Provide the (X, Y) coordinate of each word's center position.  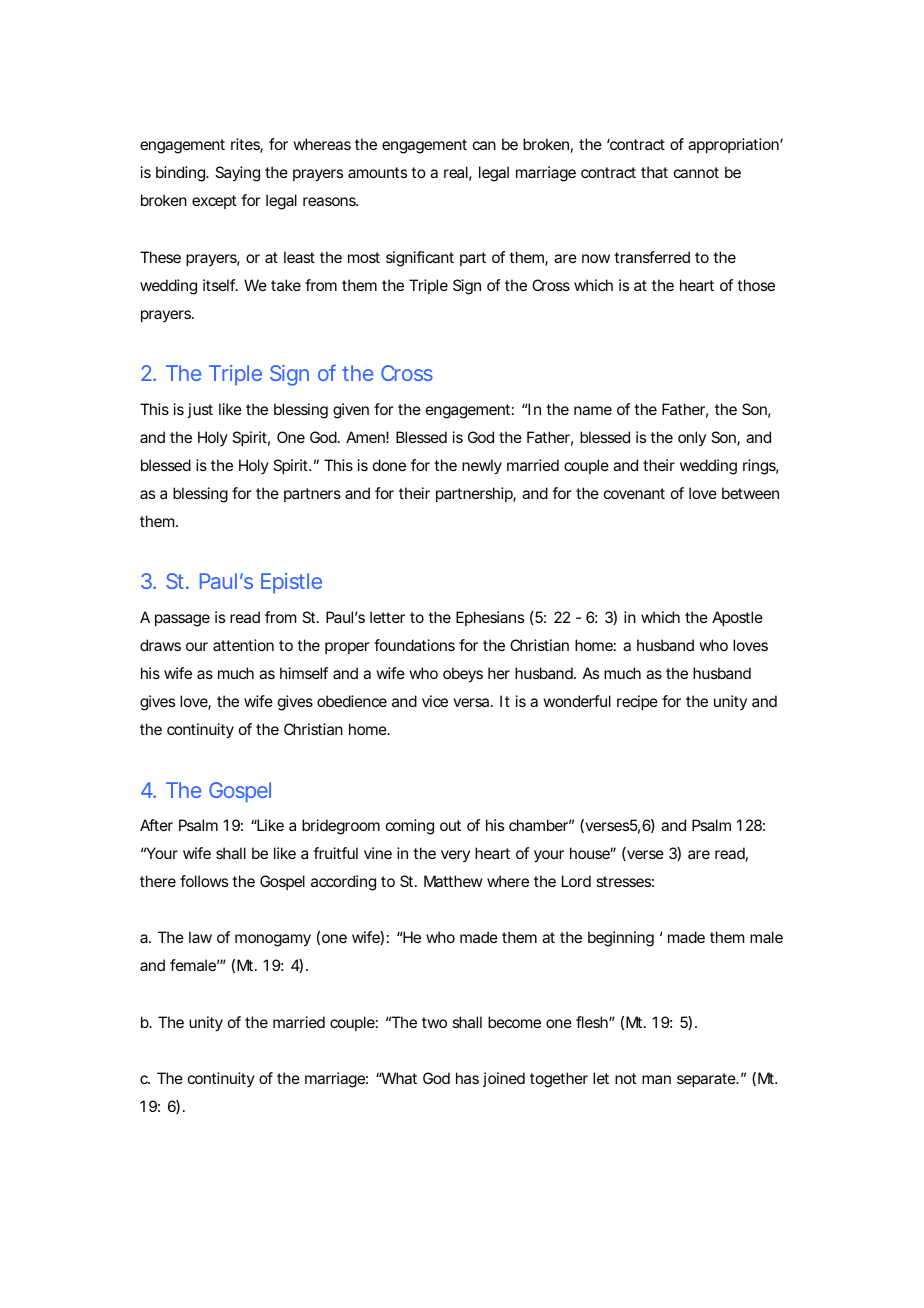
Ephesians (490, 618)
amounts (377, 172)
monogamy (273, 940)
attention (243, 645)
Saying (237, 174)
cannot (696, 172)
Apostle (737, 618)
